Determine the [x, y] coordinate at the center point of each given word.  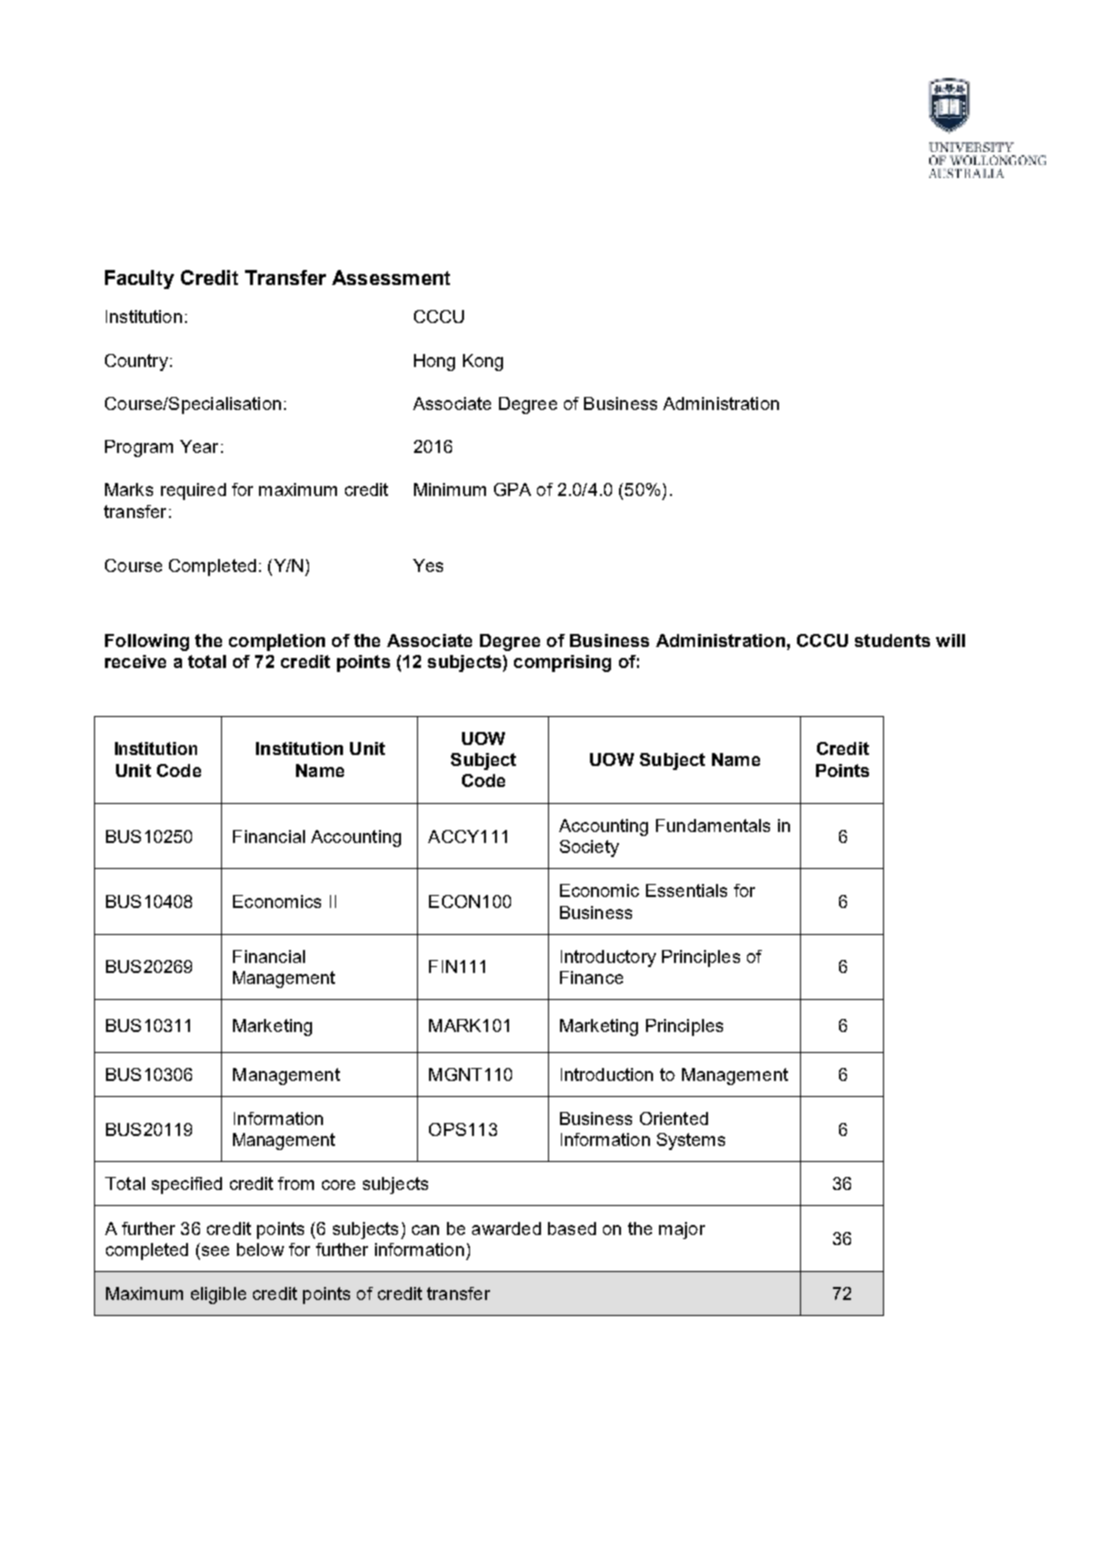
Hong [434, 362]
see [214, 1252]
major [682, 1230]
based [572, 1228]
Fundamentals [713, 825]
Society [589, 848]
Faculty [139, 279]
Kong [483, 362]
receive [135, 661]
